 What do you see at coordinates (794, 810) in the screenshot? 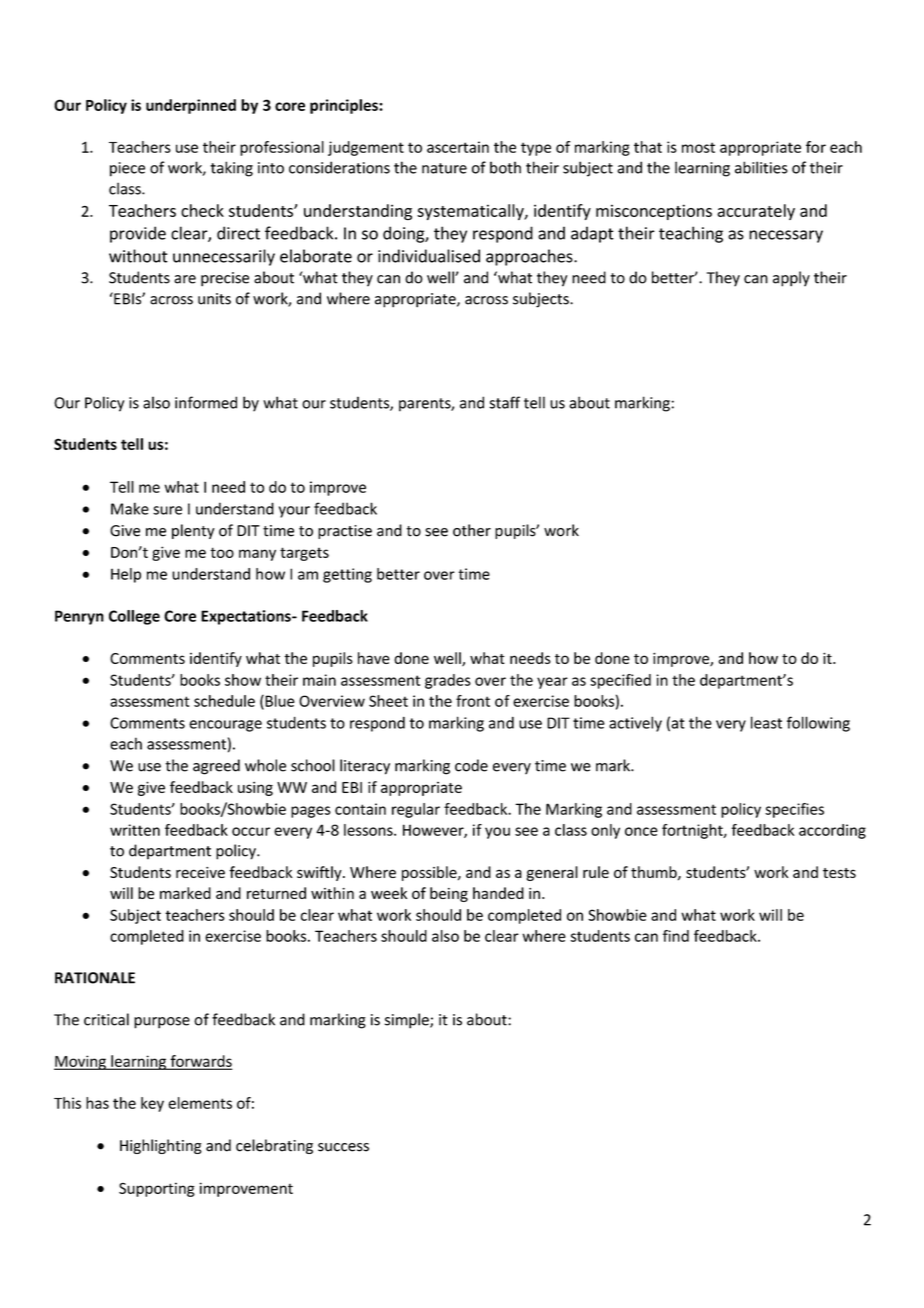
I see `specifies` at bounding box center [794, 810].
